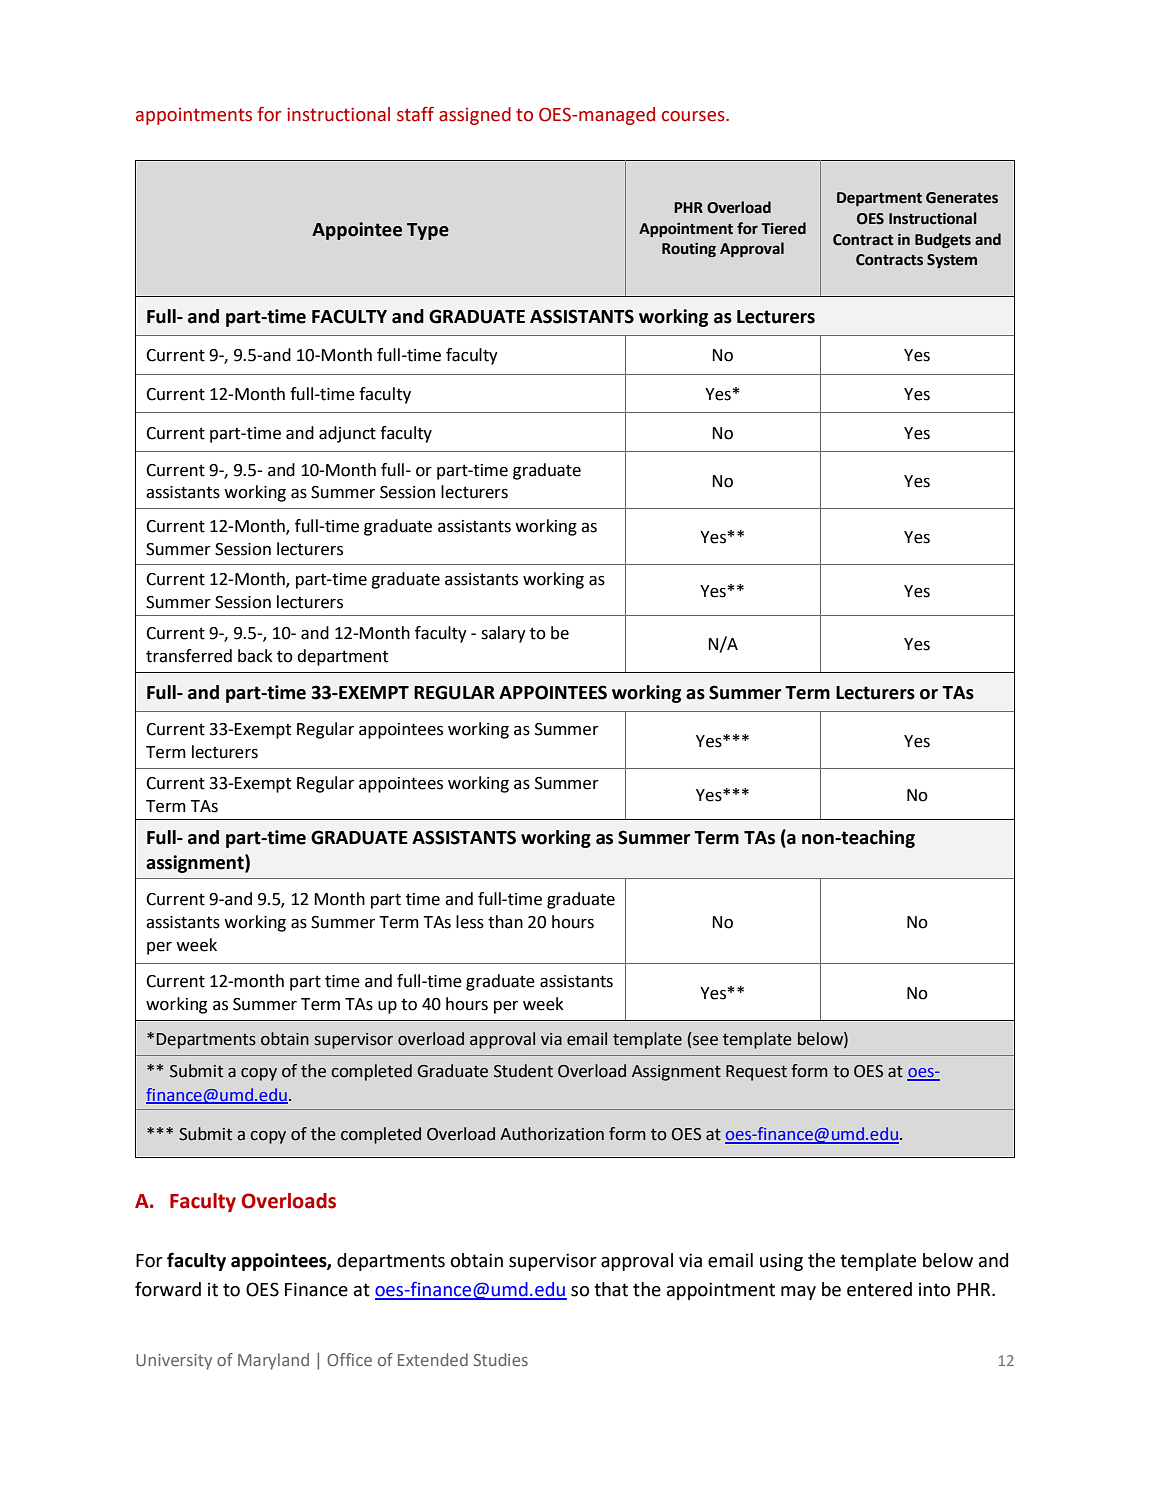  Describe the element at coordinates (611, 1289) in the document. I see `that` at that location.
